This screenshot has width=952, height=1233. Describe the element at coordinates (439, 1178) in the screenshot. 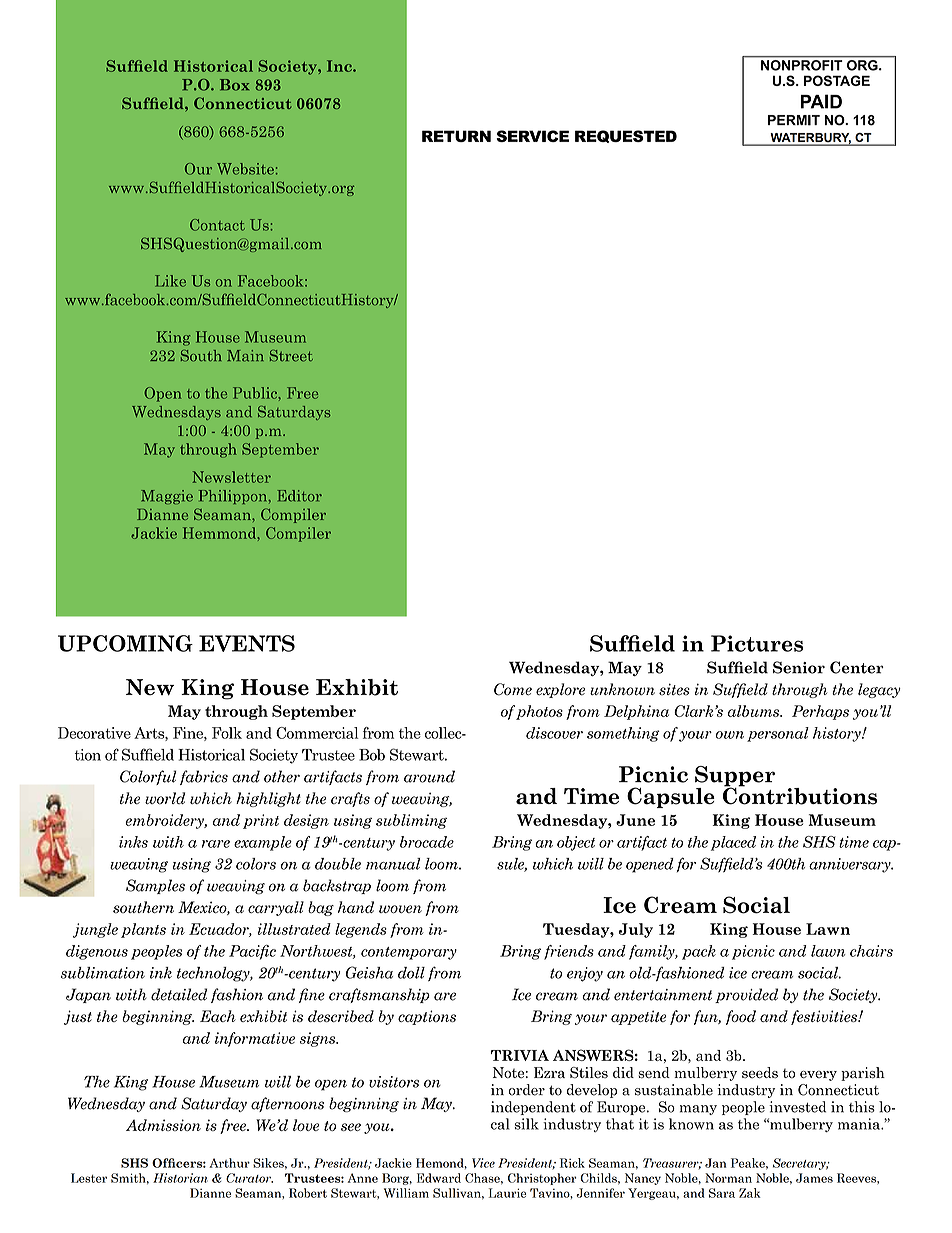

I see `Edward` at that location.
